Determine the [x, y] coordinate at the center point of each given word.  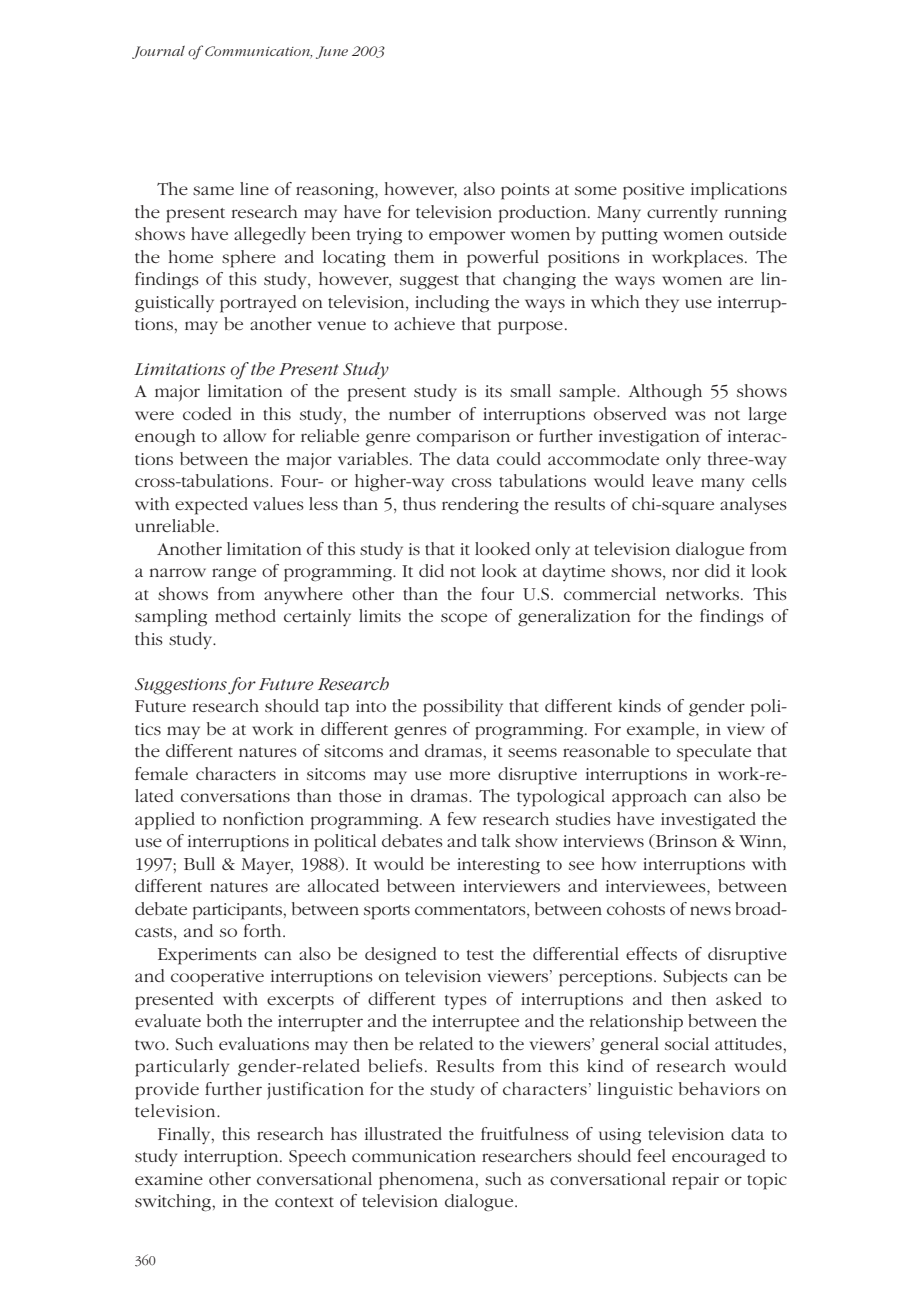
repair [695, 1181]
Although [665, 393]
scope [464, 620]
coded [207, 413]
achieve [424, 323]
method [245, 615]
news [710, 910]
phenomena [427, 1181]
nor [685, 572]
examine [169, 1179]
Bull [199, 863]
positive [653, 191]
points [525, 191]
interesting [498, 866]
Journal [158, 52]
